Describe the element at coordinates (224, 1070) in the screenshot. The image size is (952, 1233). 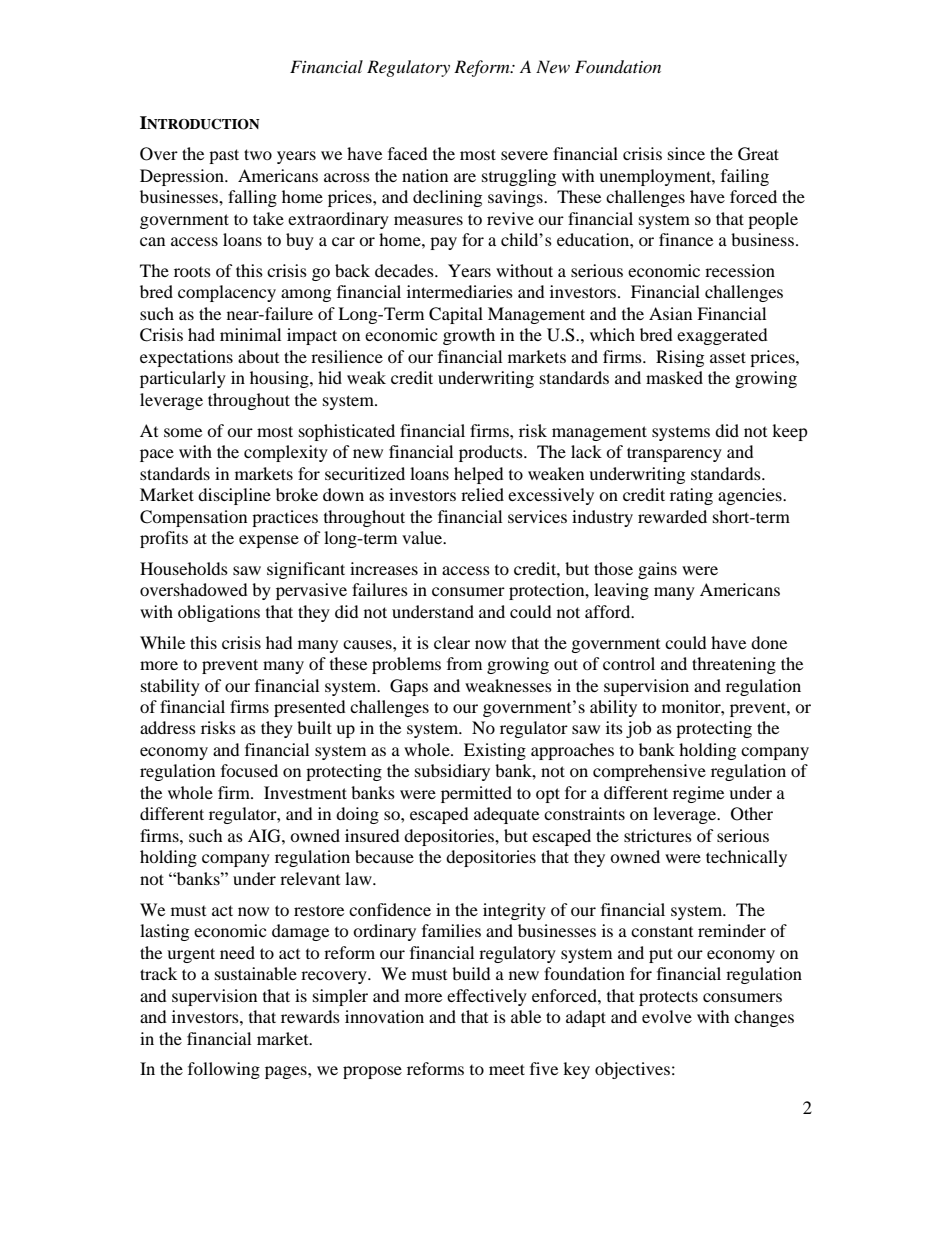
I see `following` at that location.
